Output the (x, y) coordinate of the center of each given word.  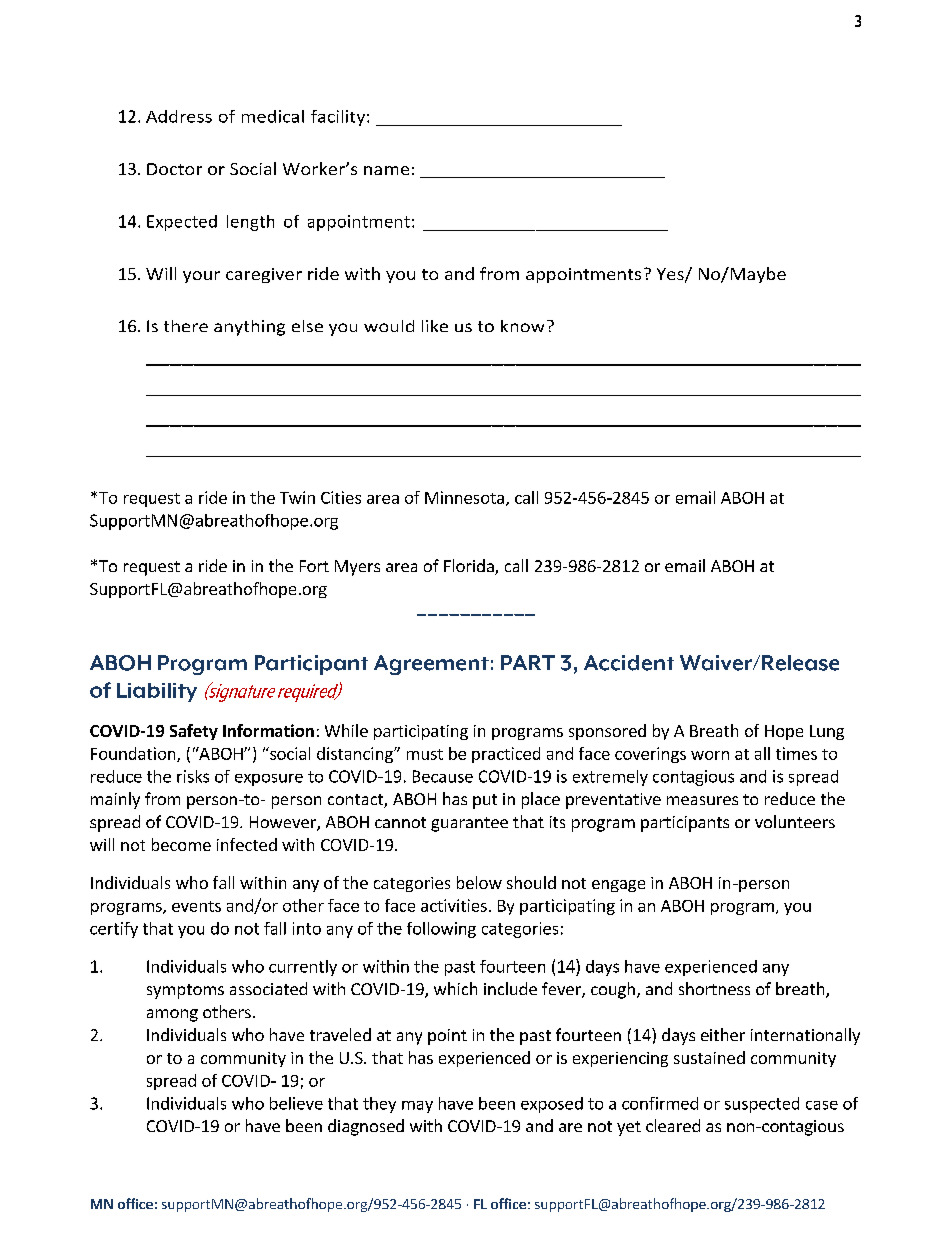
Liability (157, 692)
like (435, 326)
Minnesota (464, 497)
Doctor (174, 169)
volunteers (795, 821)
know (522, 326)
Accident (629, 663)
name (386, 170)
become (181, 844)
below (479, 882)
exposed (552, 1105)
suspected (762, 1105)
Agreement (431, 665)
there (186, 326)
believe (296, 1103)
